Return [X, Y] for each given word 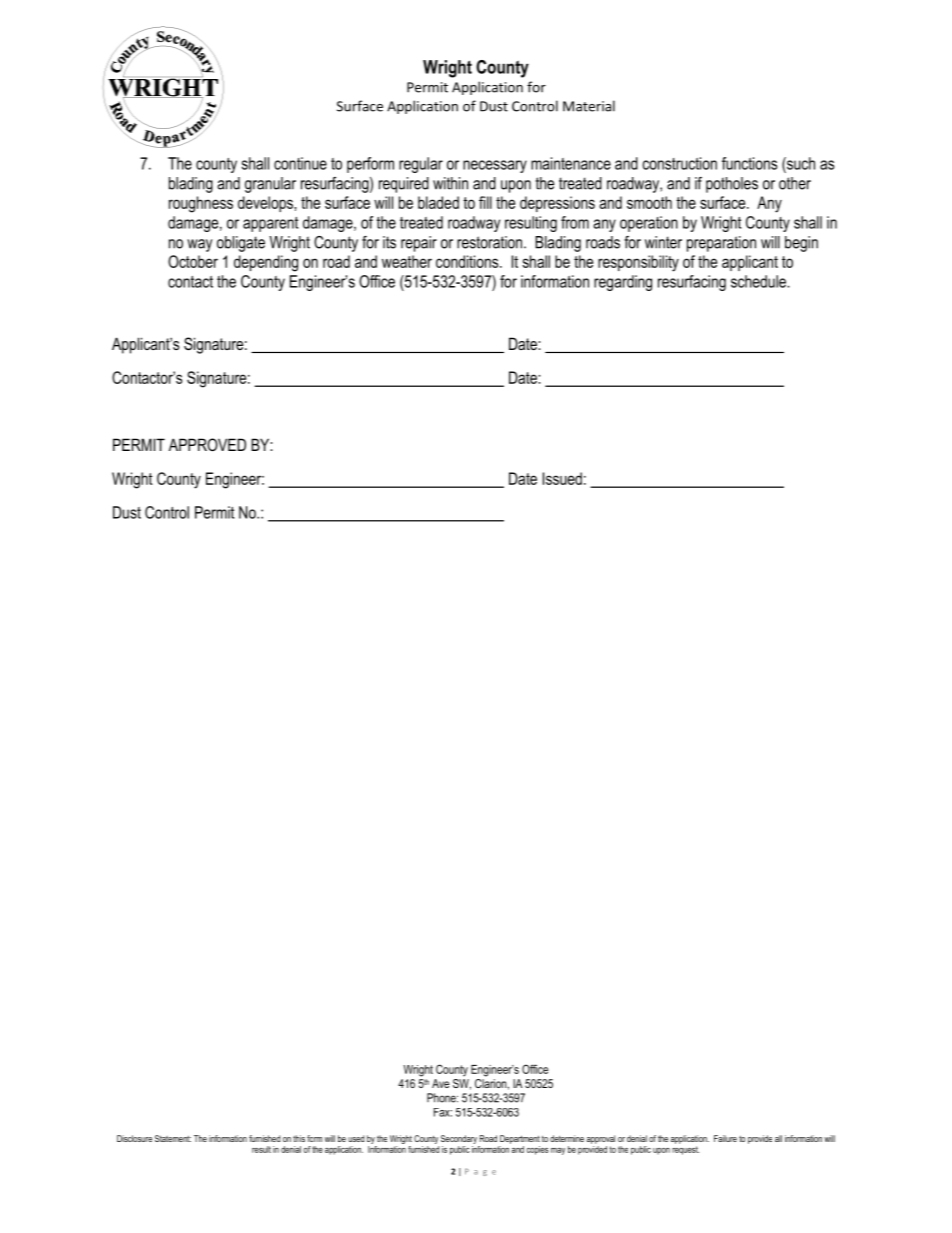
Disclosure [134, 1138]
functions [749, 163]
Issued [562, 478]
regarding [623, 283]
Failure [725, 1138]
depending [266, 263]
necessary [495, 166]
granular [270, 185]
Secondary [460, 1141]
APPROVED [207, 444]
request [685, 1150]
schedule [759, 281]
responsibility [638, 263]
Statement [173, 1138]
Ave [440, 1083]
